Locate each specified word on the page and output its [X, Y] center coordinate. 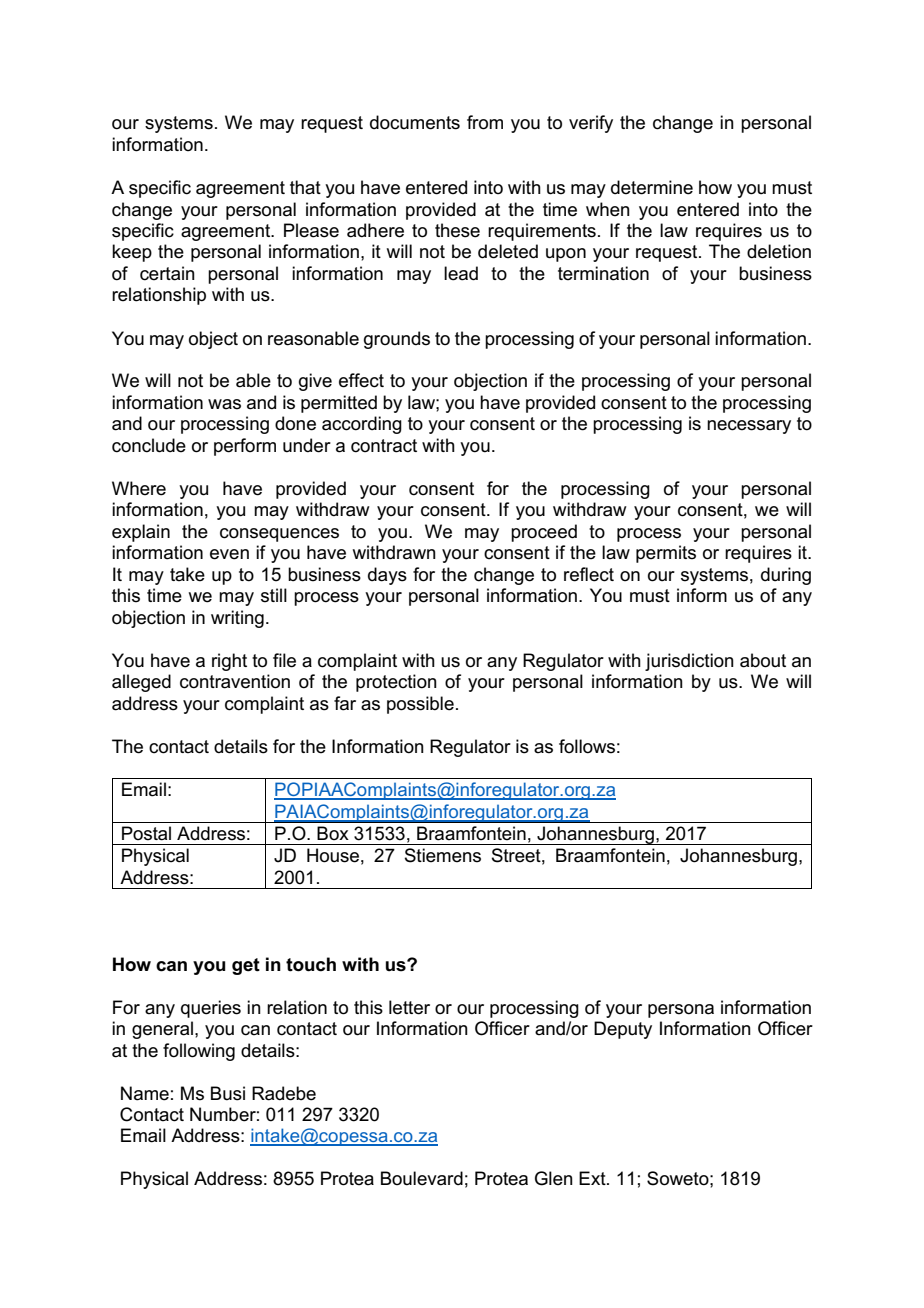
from [485, 122]
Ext [593, 1178]
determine [652, 187]
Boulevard [422, 1178]
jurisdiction [689, 662]
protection [396, 683]
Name [145, 1093]
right [229, 662]
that [305, 187]
